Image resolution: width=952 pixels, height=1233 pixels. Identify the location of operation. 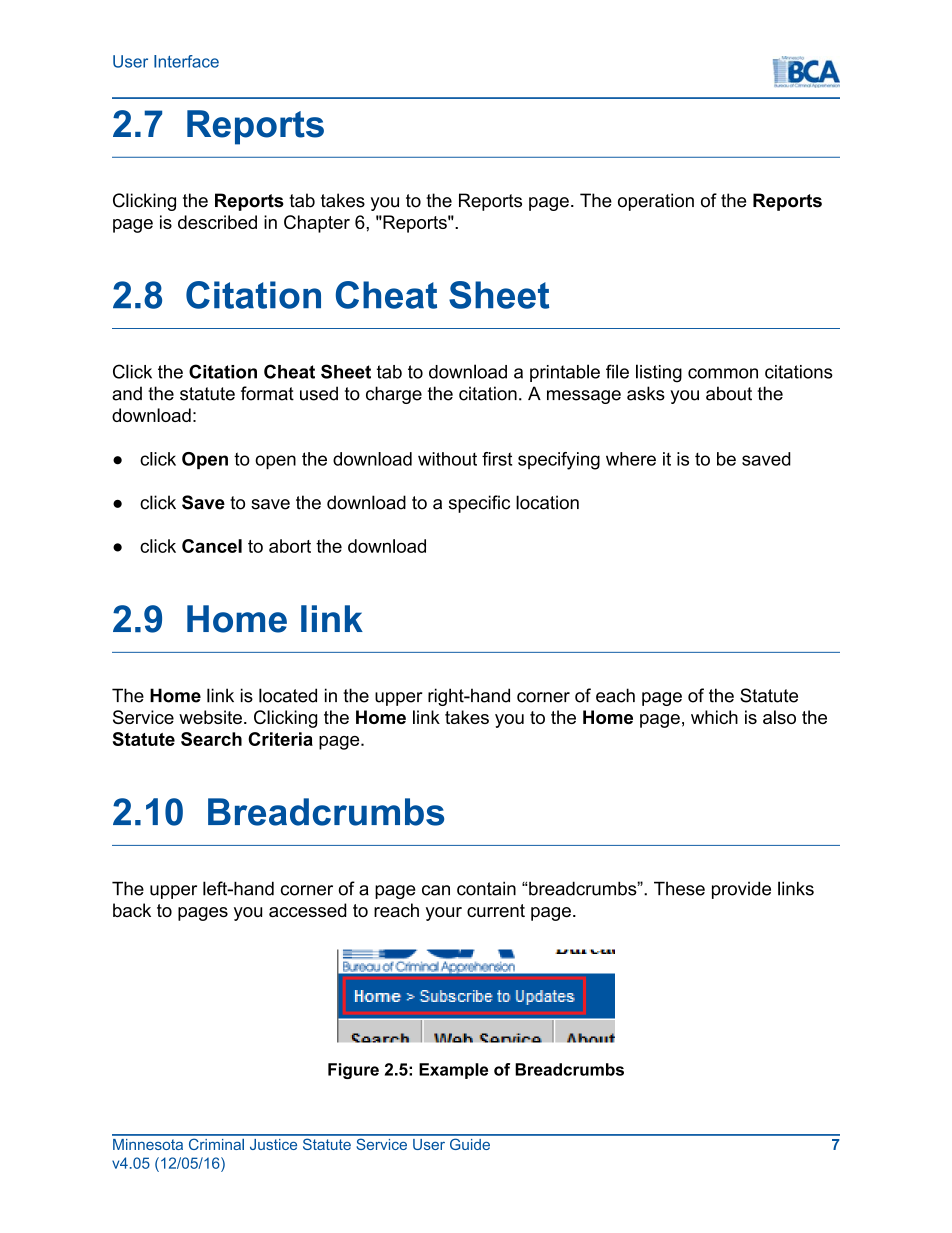
(656, 202).
